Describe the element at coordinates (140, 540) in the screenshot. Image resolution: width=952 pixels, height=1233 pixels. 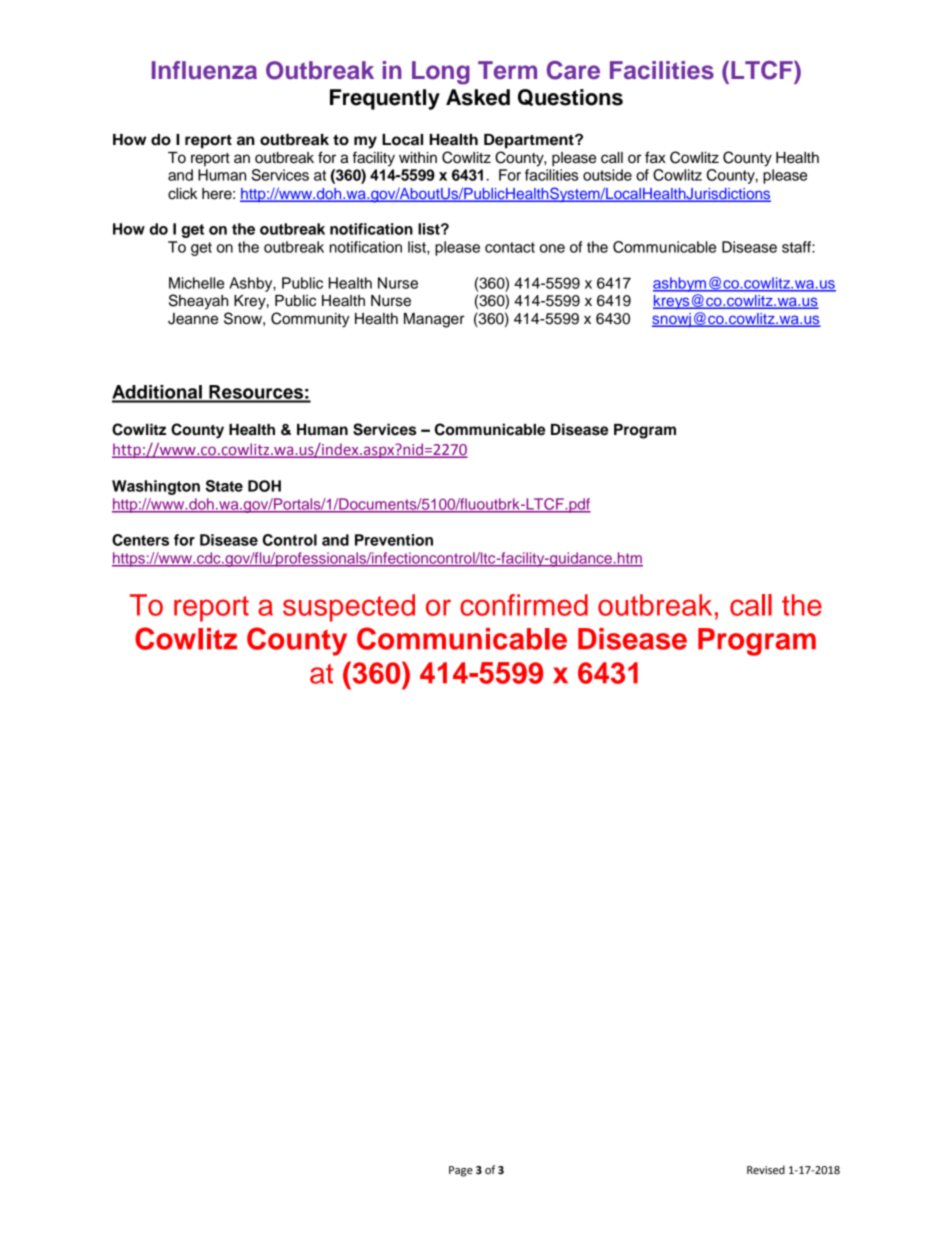
I see `Centers` at that location.
